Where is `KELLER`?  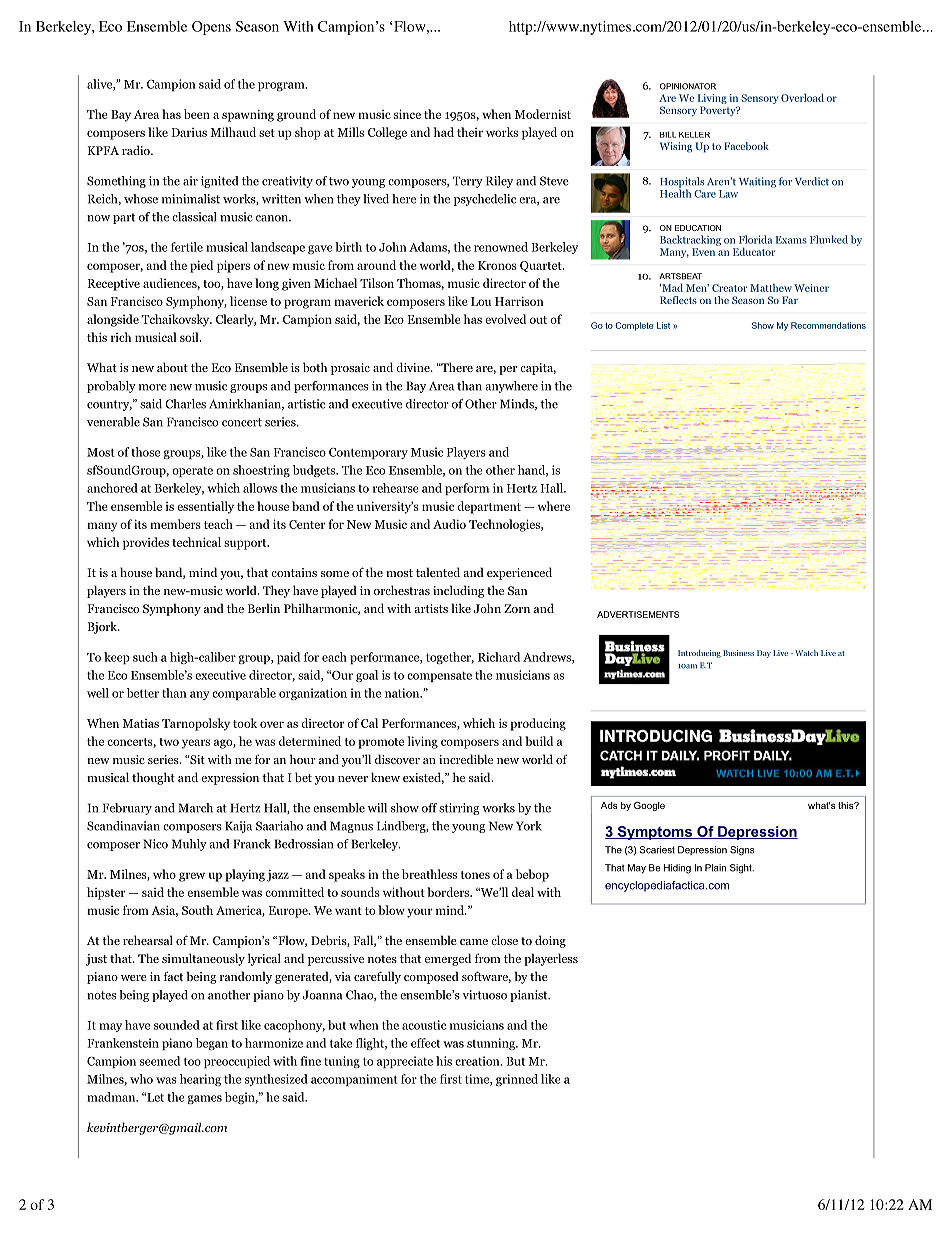 KELLER is located at coordinates (694, 134).
